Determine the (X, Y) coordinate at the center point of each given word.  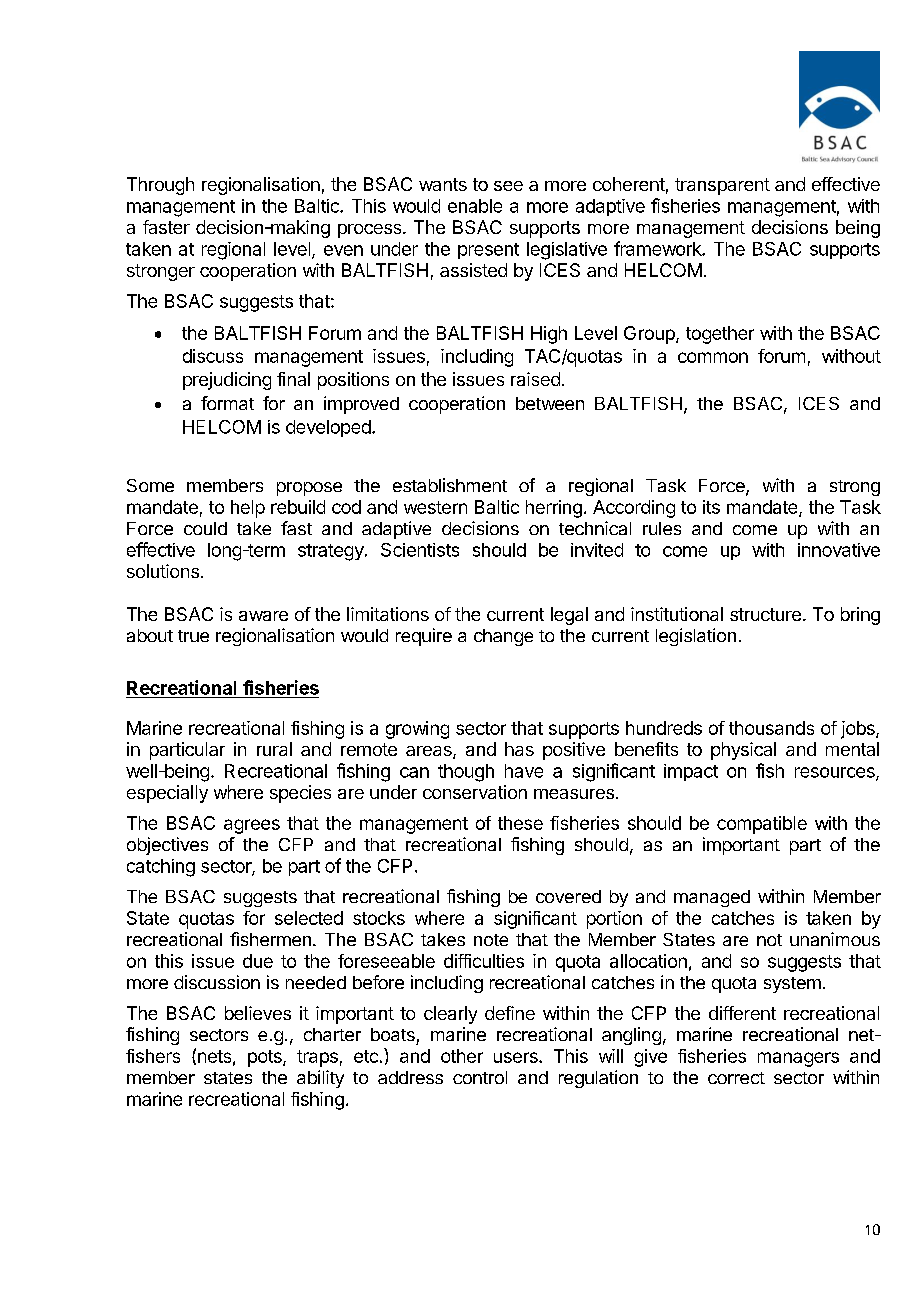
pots (266, 1058)
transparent (722, 186)
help (248, 509)
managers (798, 1059)
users (517, 1057)
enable (475, 206)
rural (274, 749)
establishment (450, 485)
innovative (839, 550)
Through (160, 186)
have (524, 771)
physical (743, 751)
